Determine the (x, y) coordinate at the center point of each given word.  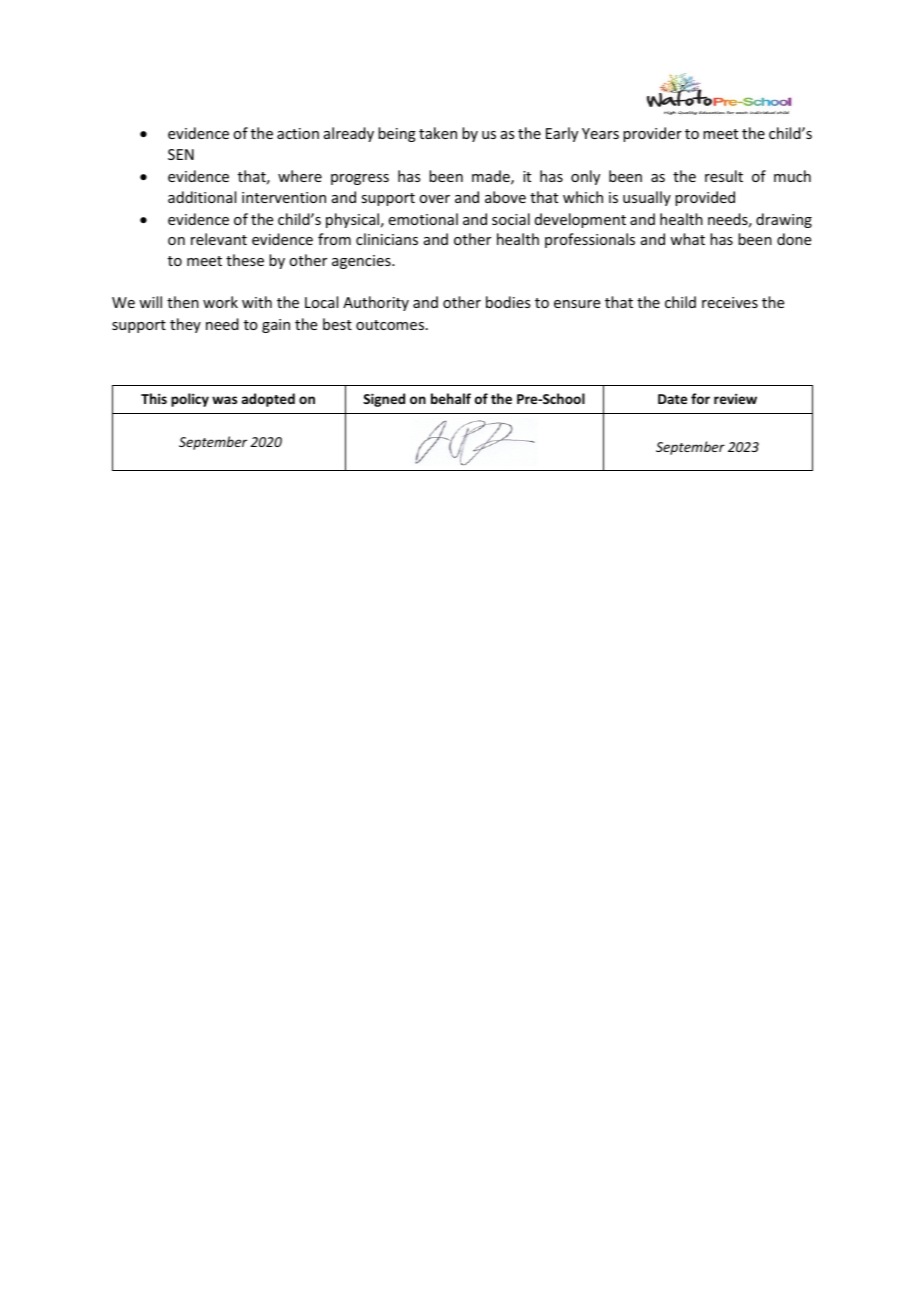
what (687, 239)
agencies (362, 262)
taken (438, 133)
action (298, 133)
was (224, 400)
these (245, 260)
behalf (451, 398)
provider (652, 134)
